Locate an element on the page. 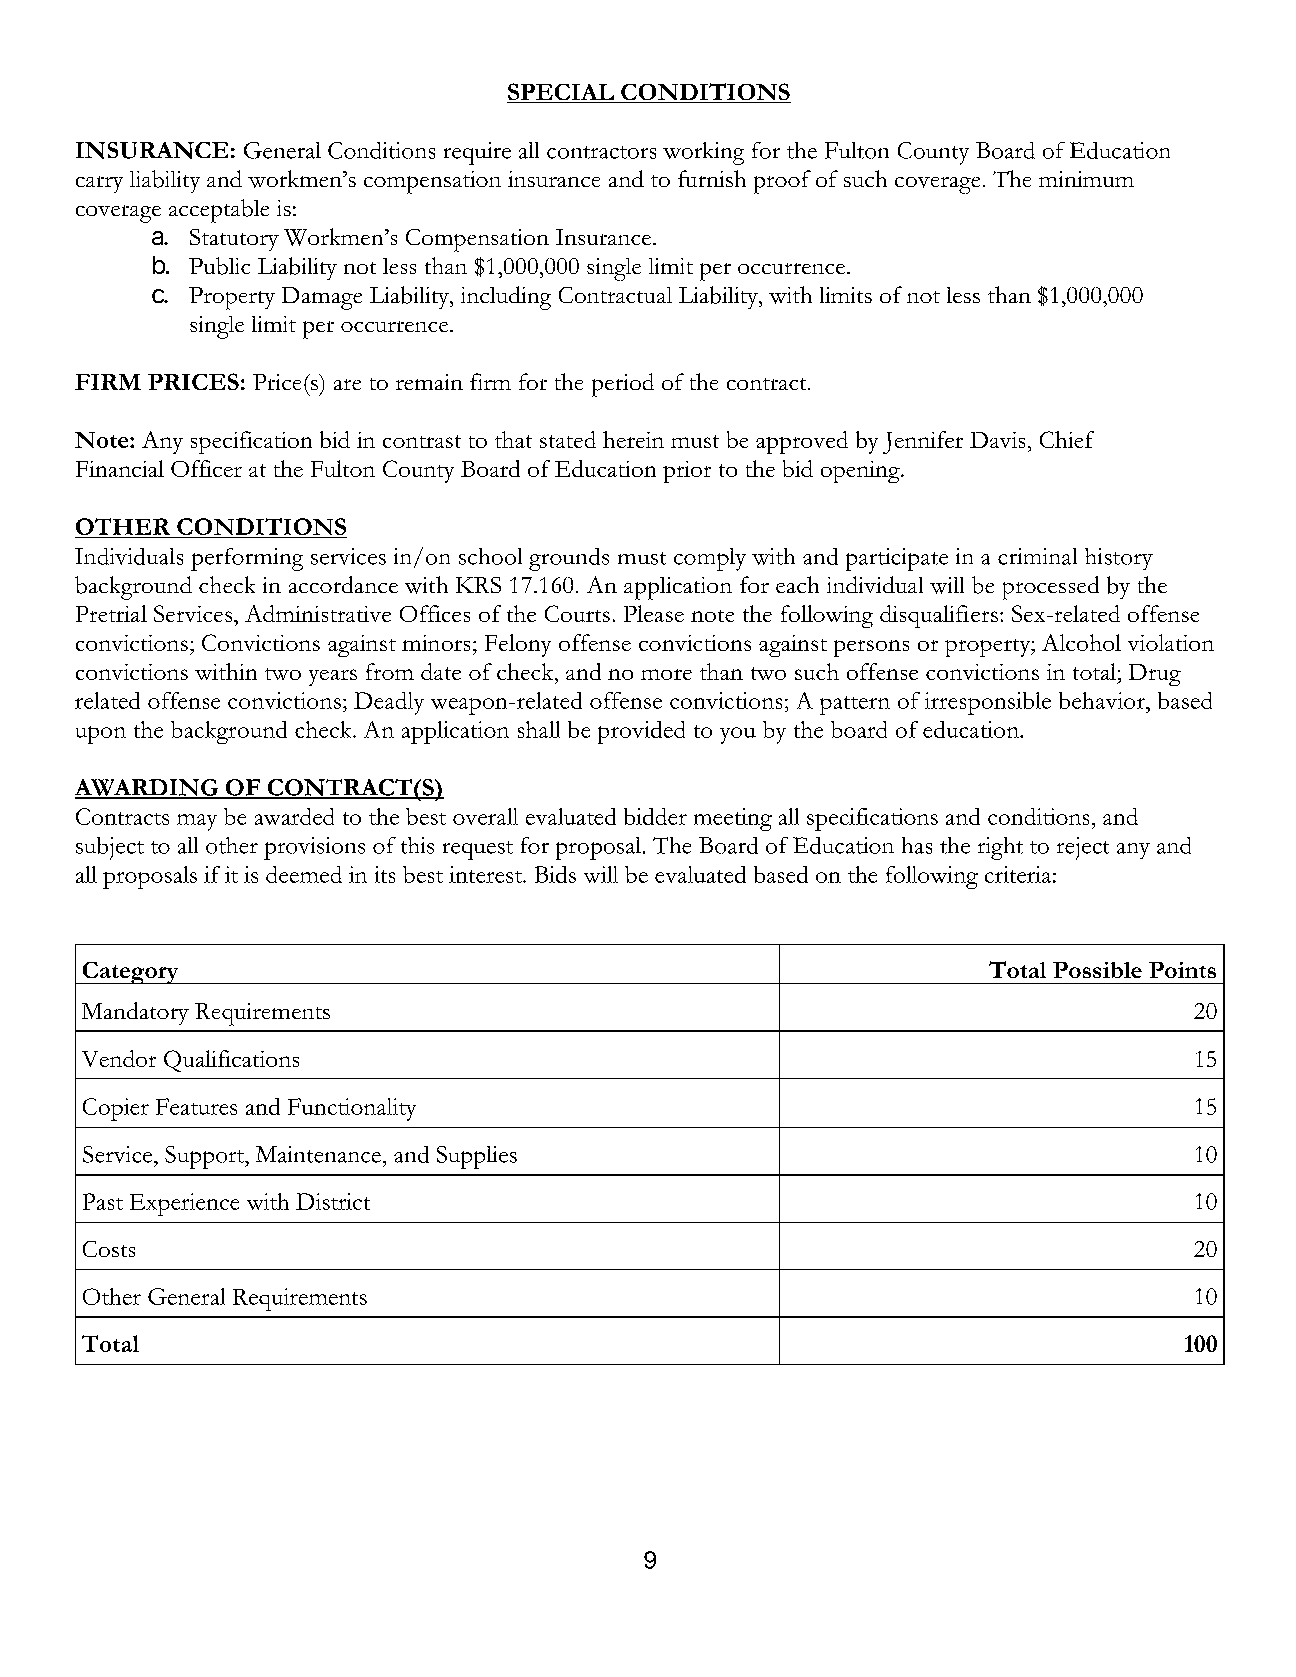  Alcohol is located at coordinates (1081, 642).
